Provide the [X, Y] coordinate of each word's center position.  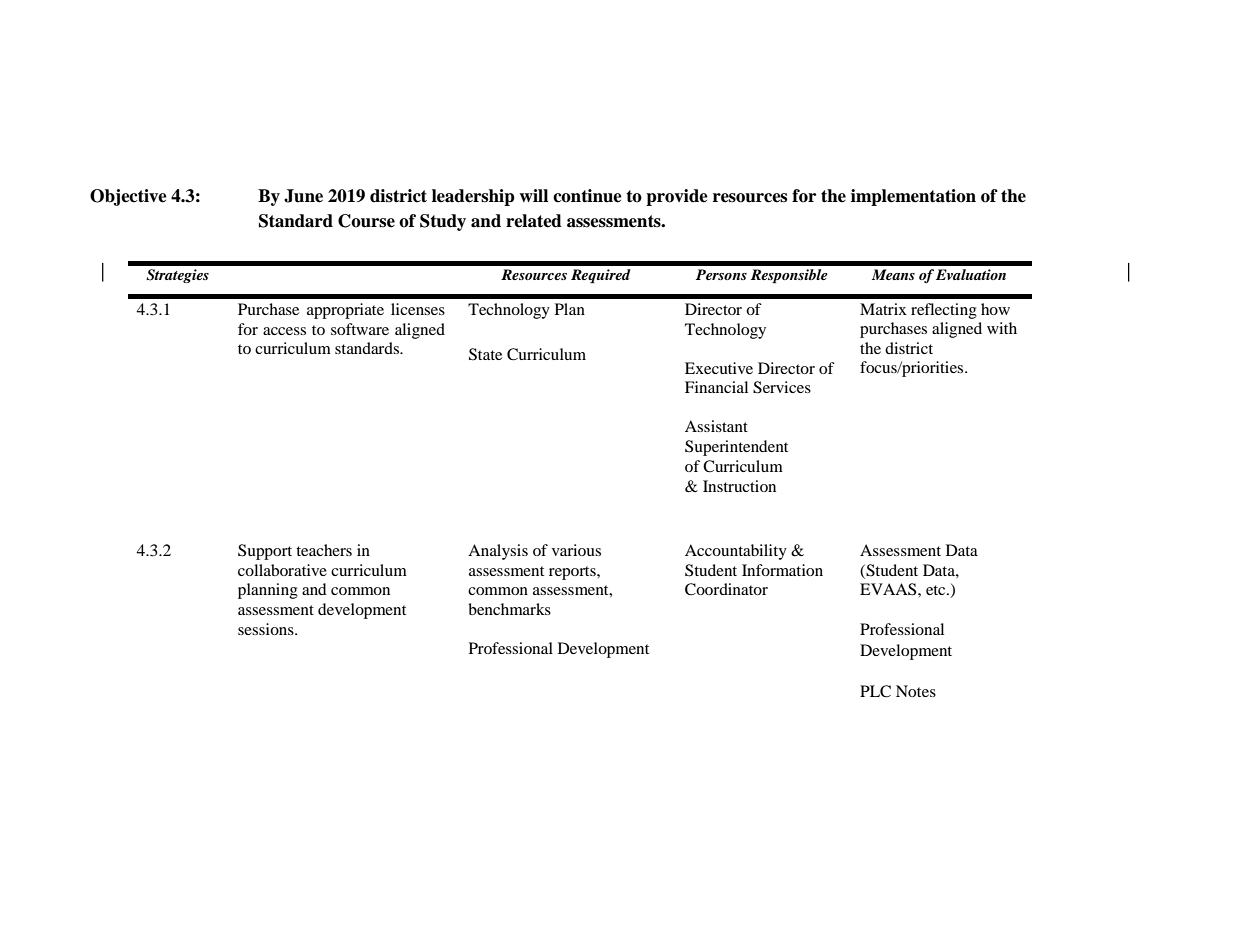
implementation [913, 197]
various [576, 550]
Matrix [883, 309]
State [485, 354]
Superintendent [736, 448]
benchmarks [509, 609]
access [284, 331]
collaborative [282, 570]
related [534, 221]
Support [265, 552]
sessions [267, 629]
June [303, 196]
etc [937, 590]
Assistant [716, 426]
